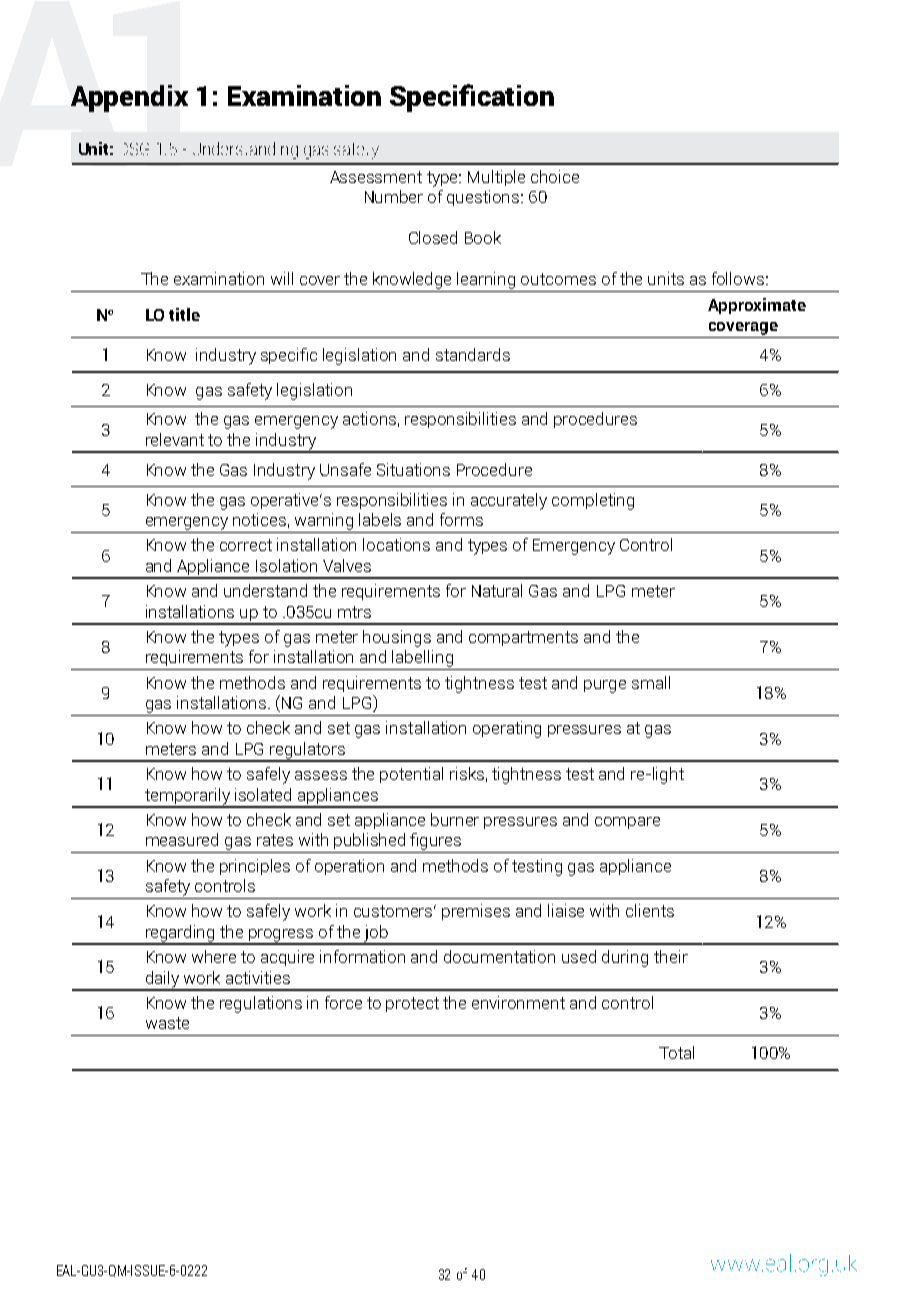 This screenshot has height=1308, width=924. What do you see at coordinates (593, 501) in the screenshot?
I see `completing` at bounding box center [593, 501].
